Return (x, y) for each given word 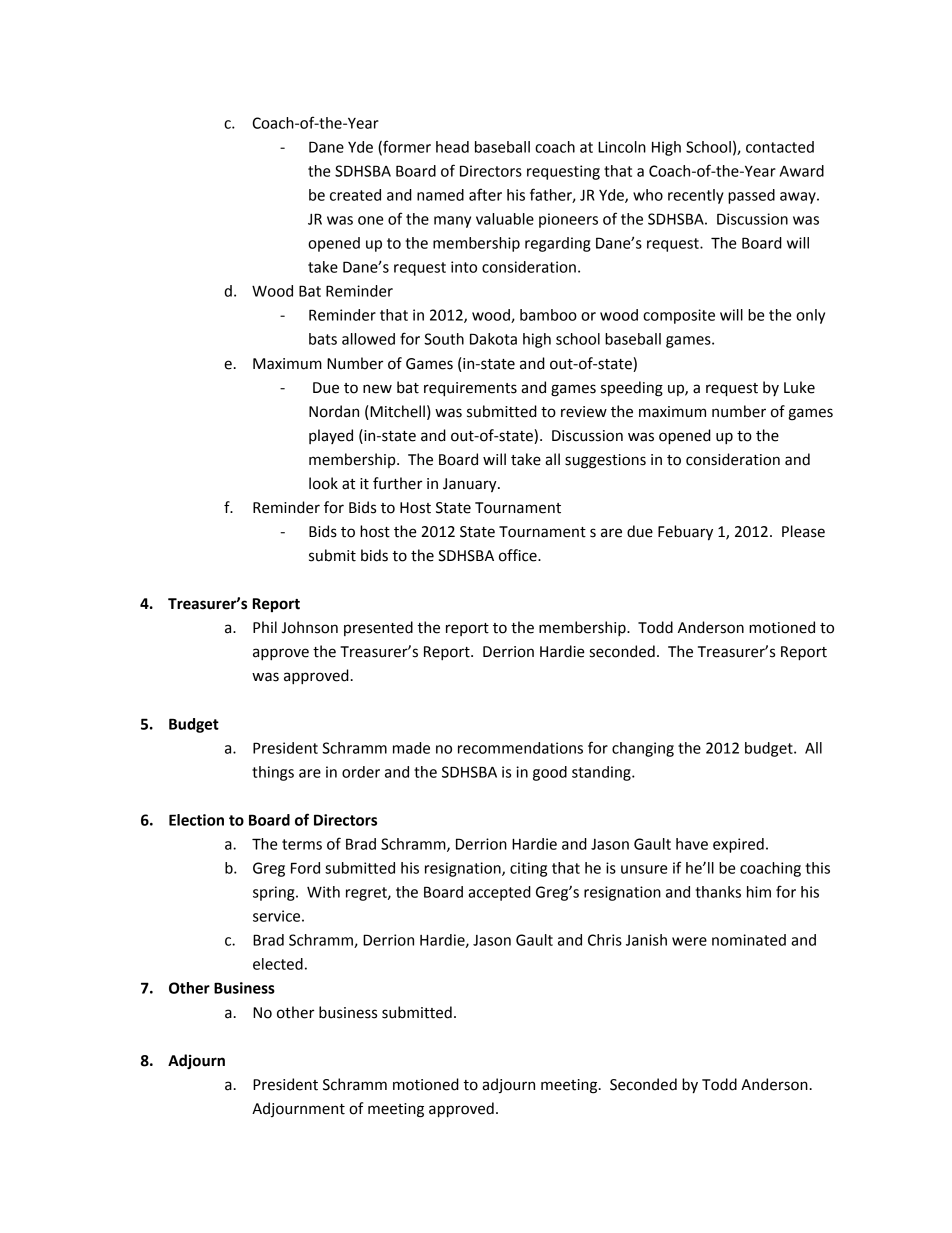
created (355, 195)
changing (643, 749)
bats (323, 339)
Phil (265, 627)
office (519, 555)
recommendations (520, 748)
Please (803, 531)
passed (751, 196)
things (273, 773)
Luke (799, 387)
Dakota (493, 339)
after (485, 194)
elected (278, 964)
